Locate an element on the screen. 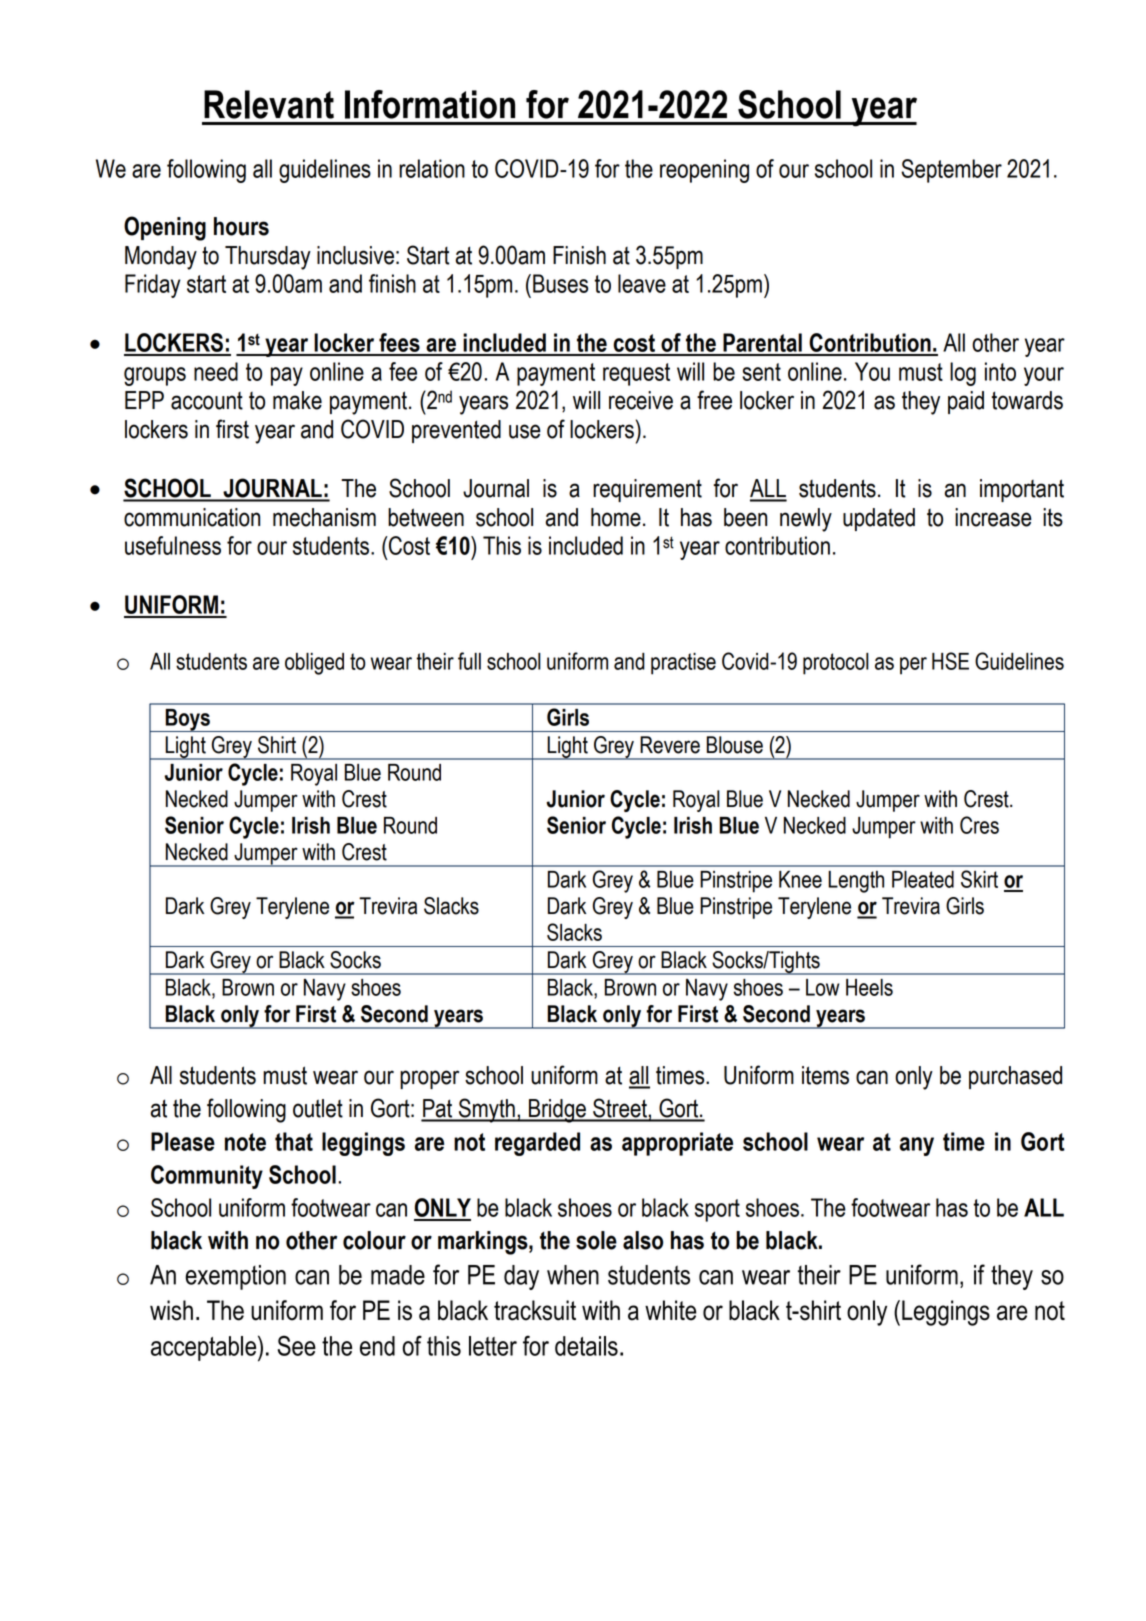 Image resolution: width=1146 pixels, height=1621 pixels. Relevant is located at coordinates (269, 104).
